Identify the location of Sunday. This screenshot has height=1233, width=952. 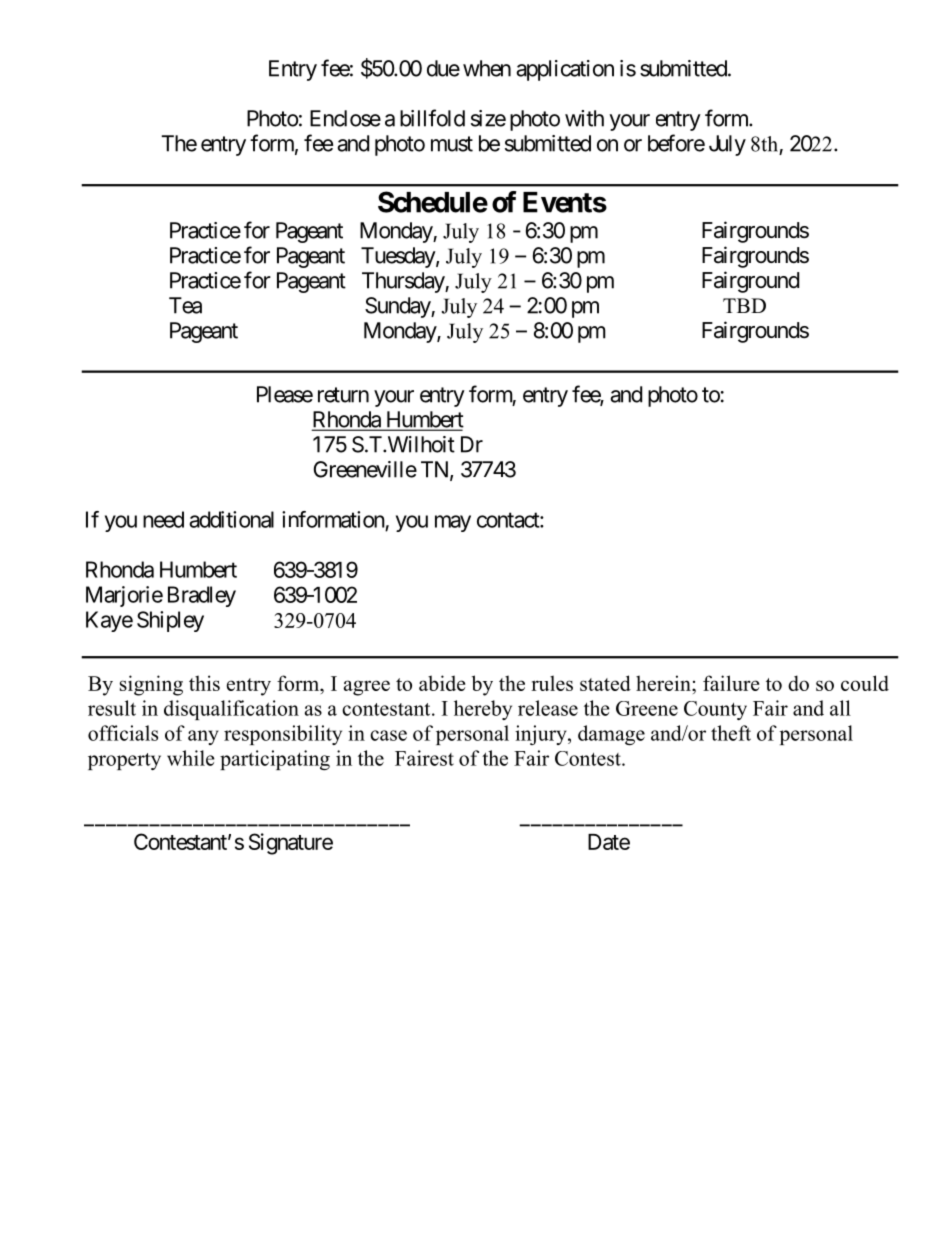
(398, 307).
